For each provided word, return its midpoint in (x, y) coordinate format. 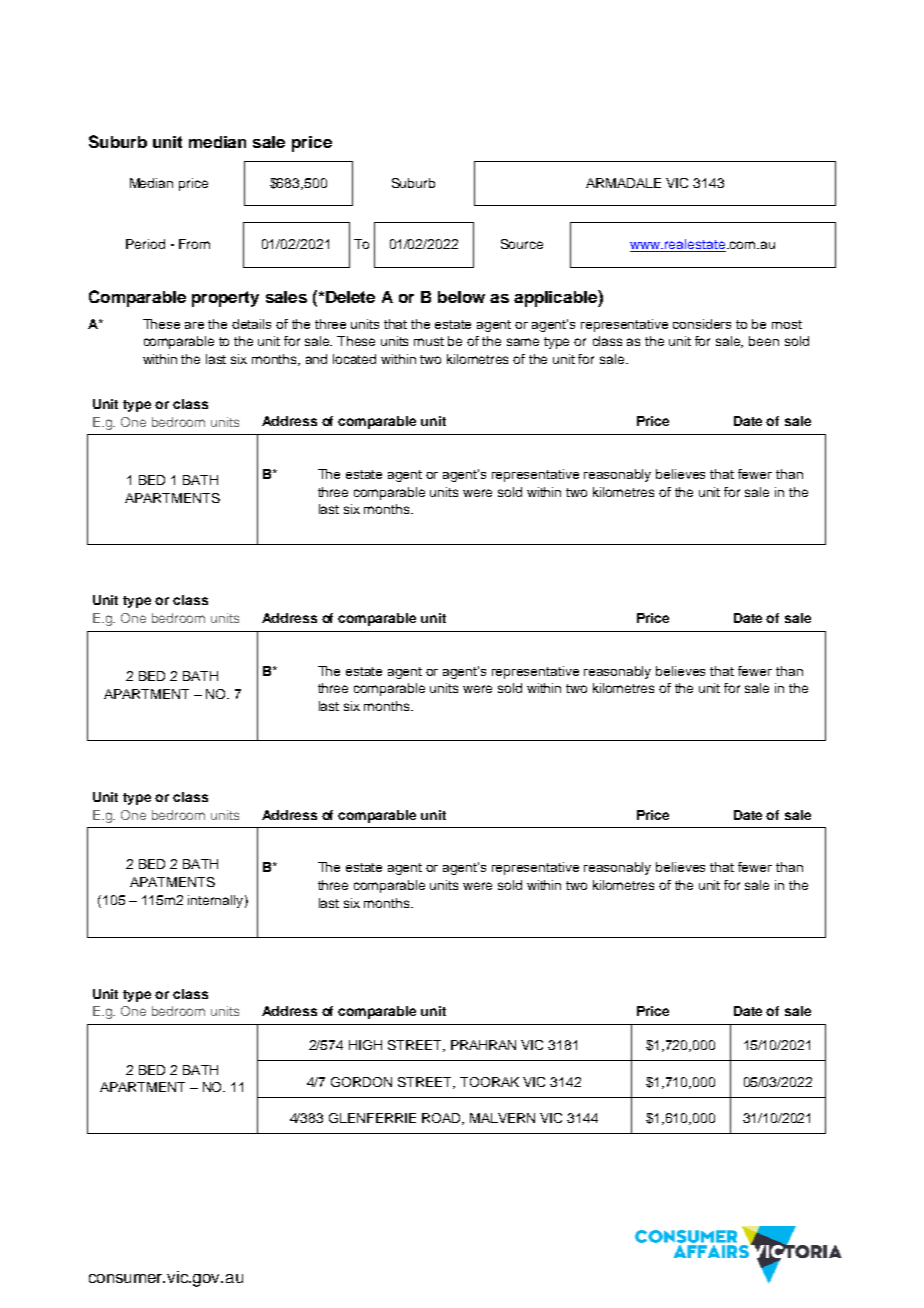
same (523, 342)
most (787, 324)
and (316, 359)
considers (702, 324)
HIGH (365, 1045)
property (225, 299)
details (251, 324)
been (764, 341)
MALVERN (502, 1118)
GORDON (361, 1082)
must (429, 341)
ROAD (443, 1119)
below (461, 297)
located (354, 359)
